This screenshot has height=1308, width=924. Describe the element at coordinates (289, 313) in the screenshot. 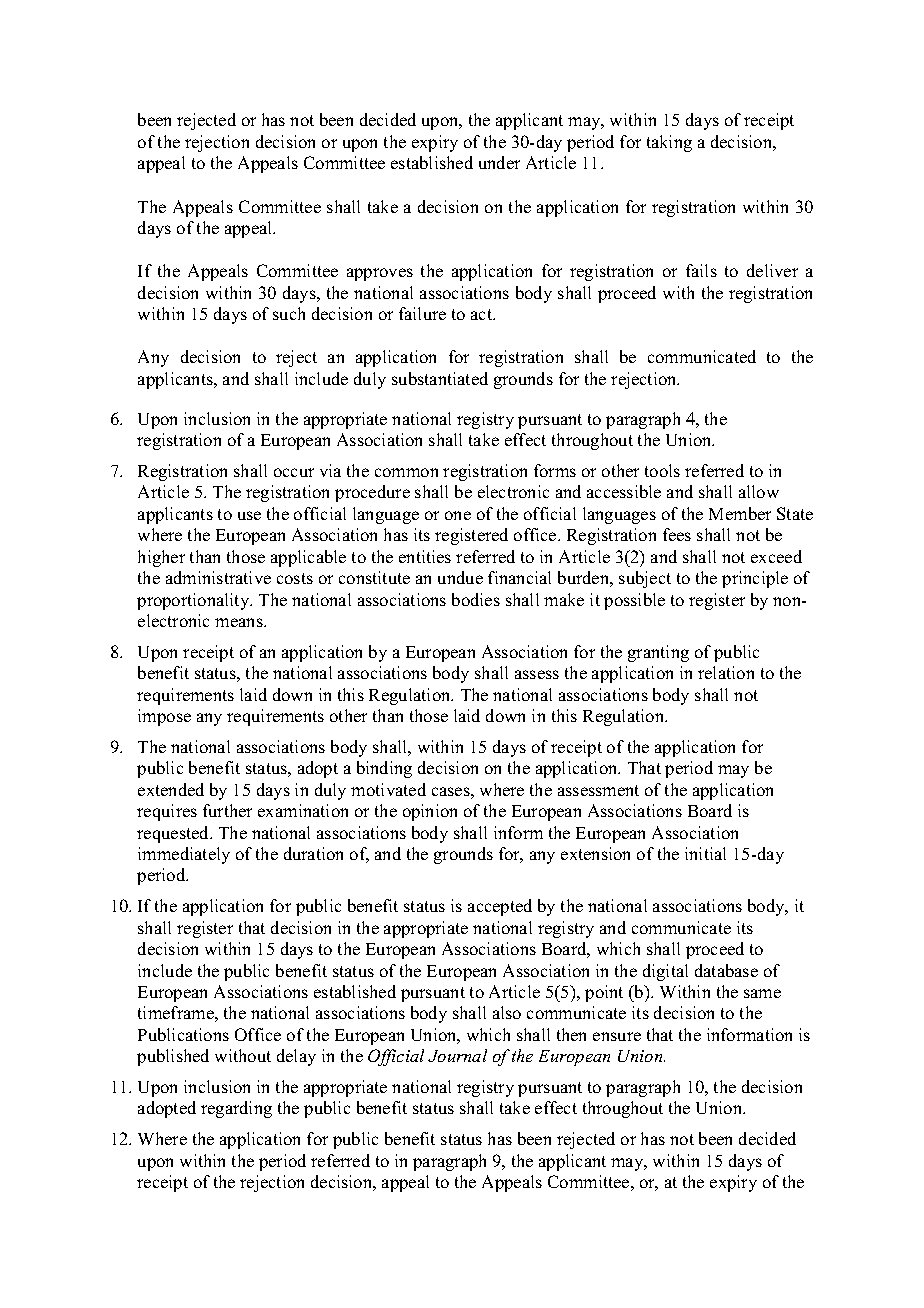

I see `such` at that location.
